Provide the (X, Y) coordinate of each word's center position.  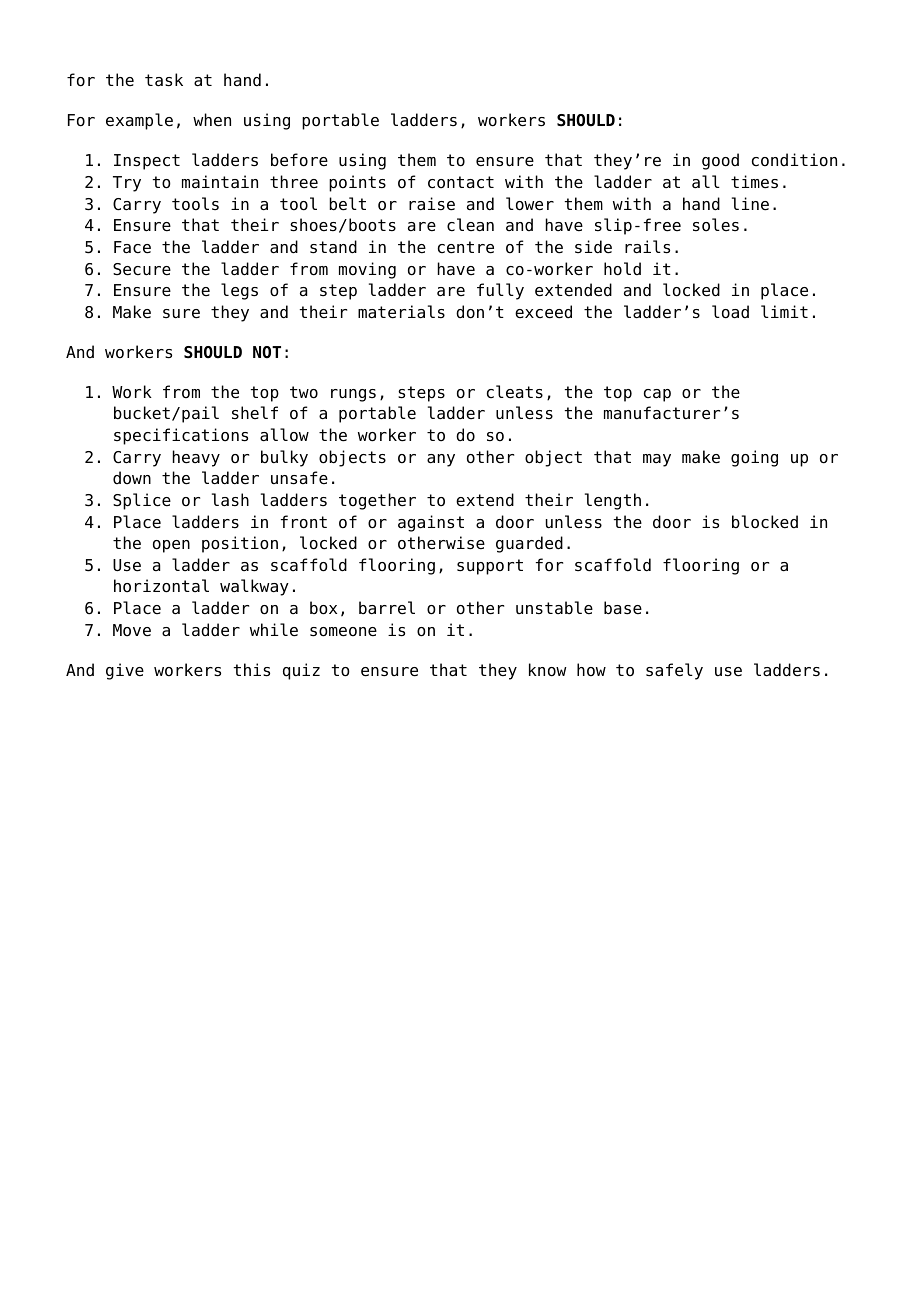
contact (461, 182)
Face (132, 247)
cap (657, 395)
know (547, 670)
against (431, 523)
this (252, 670)
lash (230, 500)
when (212, 120)
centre (466, 247)
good (720, 161)
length (613, 501)
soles (716, 225)
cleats (515, 392)
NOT (267, 352)
